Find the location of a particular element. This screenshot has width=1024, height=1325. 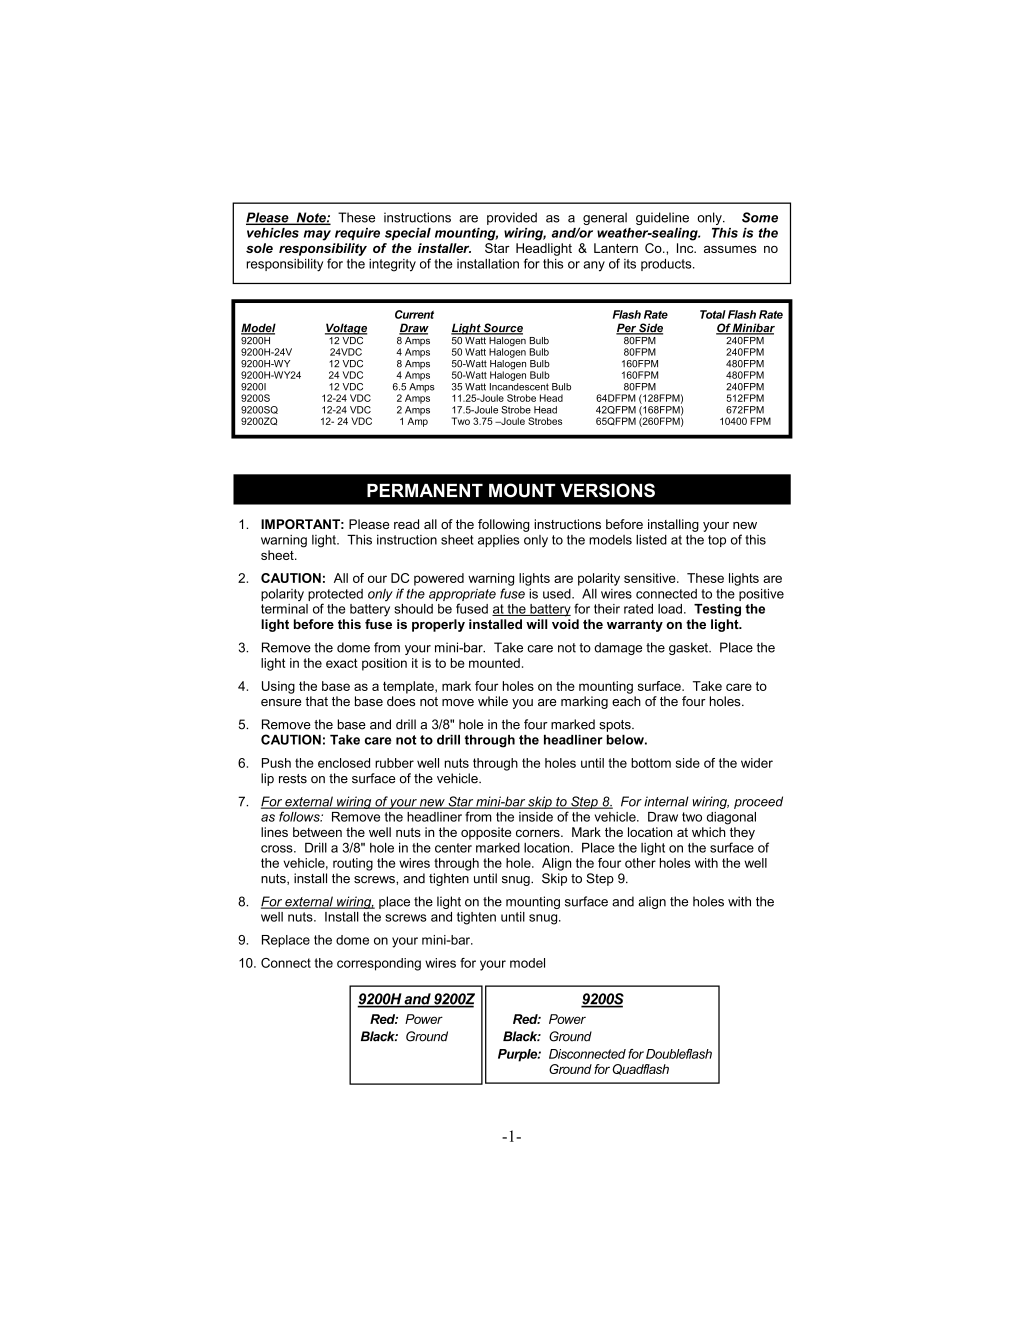

while is located at coordinates (493, 701).
